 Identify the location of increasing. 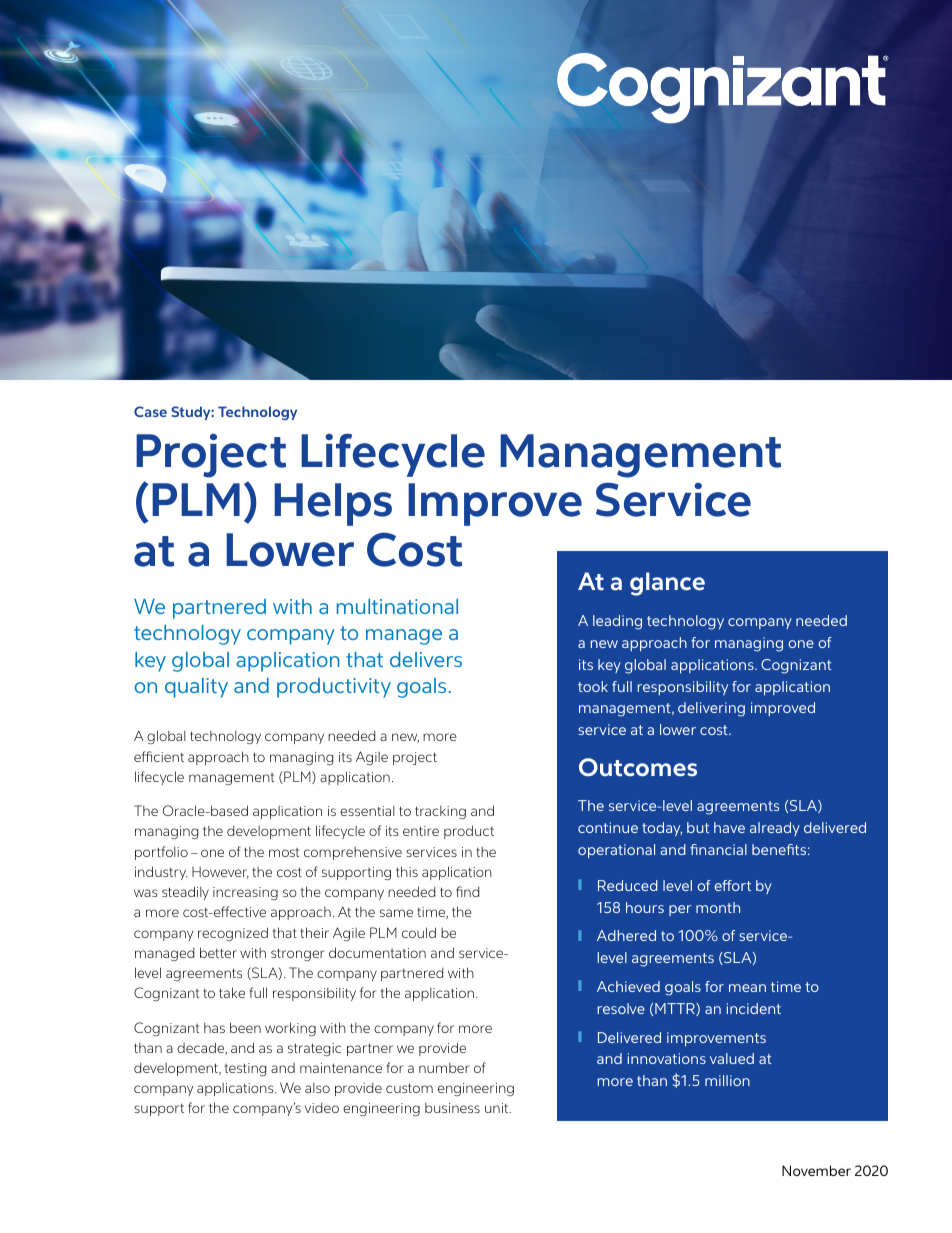
(245, 893).
